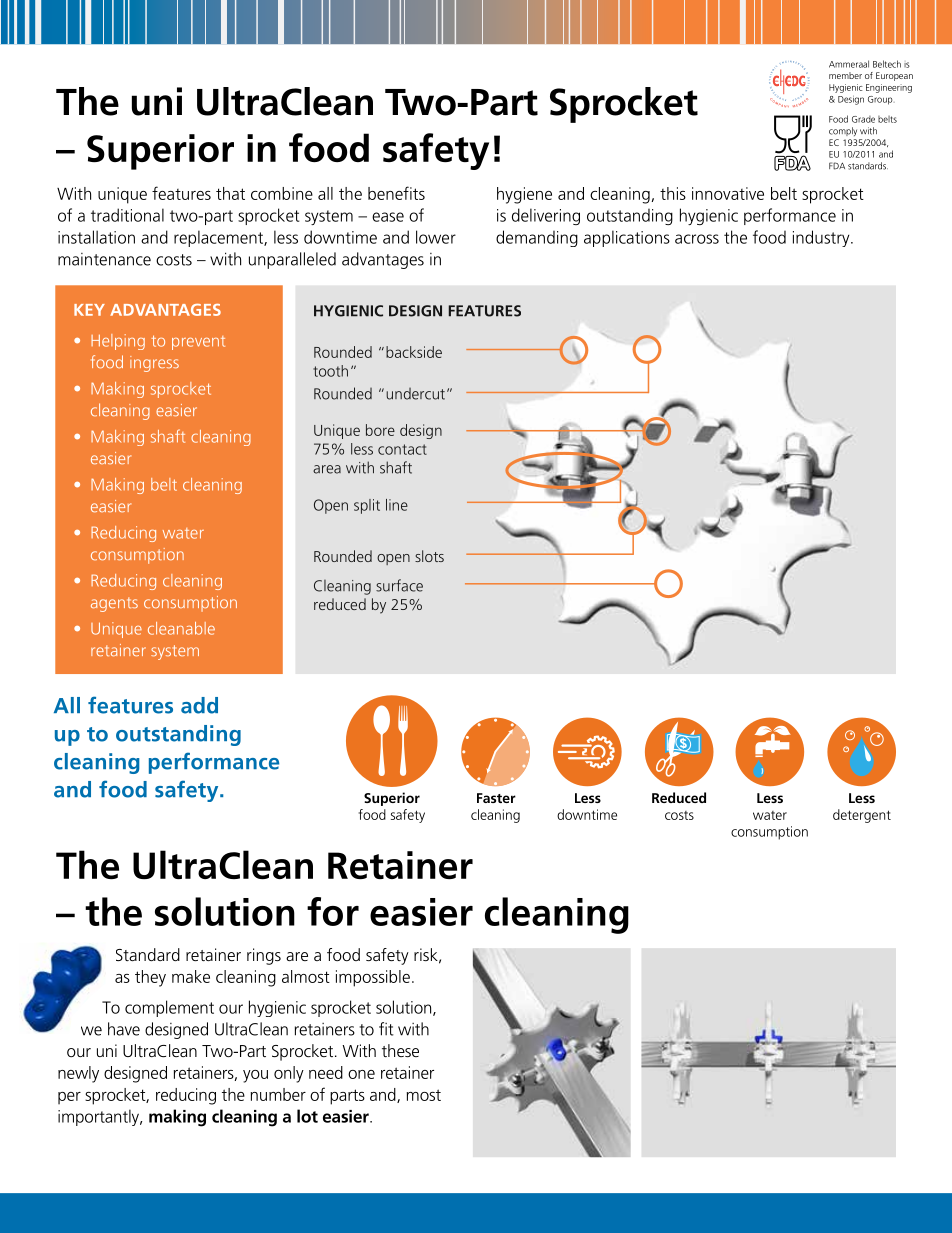  I want to click on that, so click(230, 193).
